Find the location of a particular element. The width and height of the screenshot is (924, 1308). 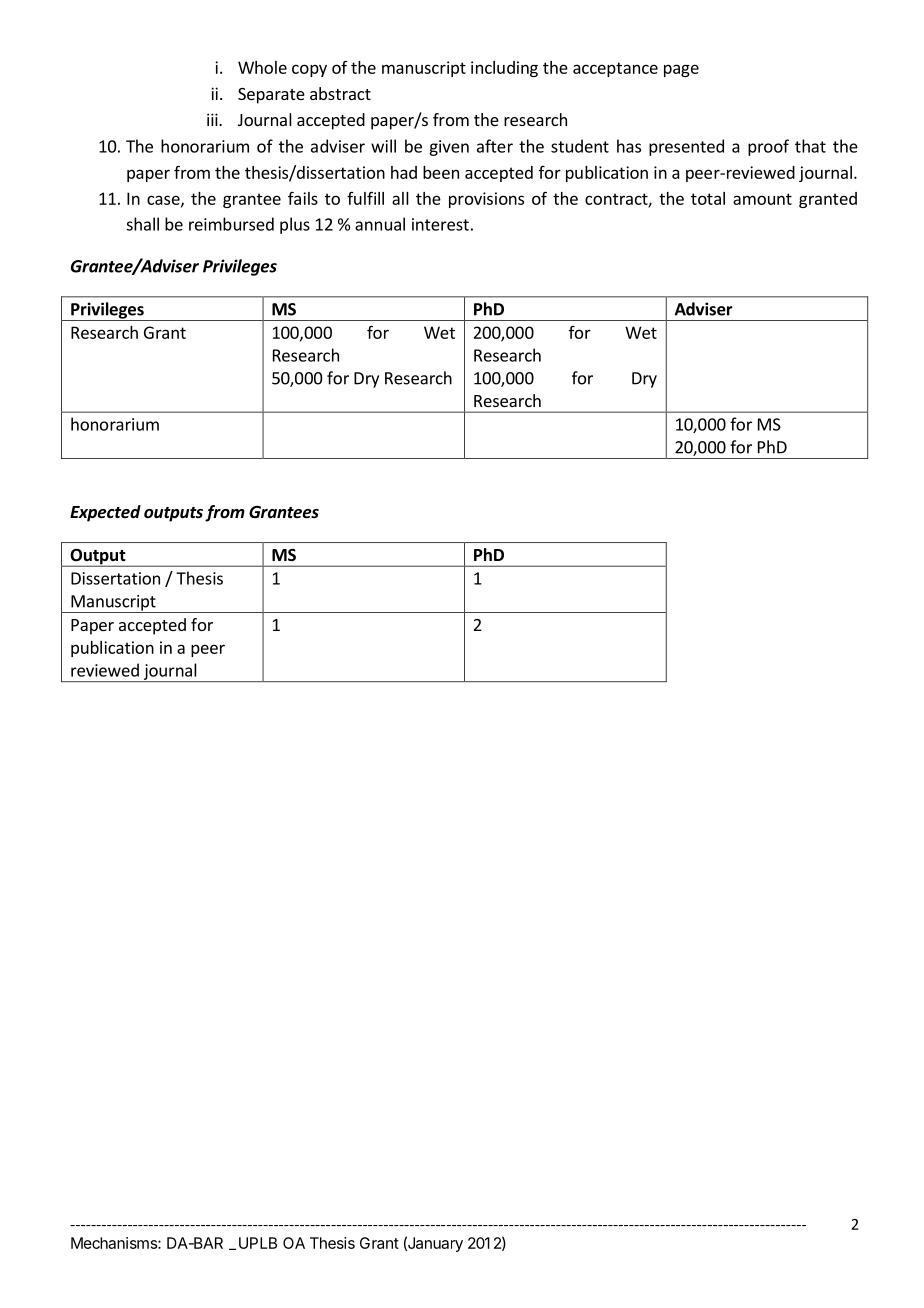

total is located at coordinates (708, 198).
